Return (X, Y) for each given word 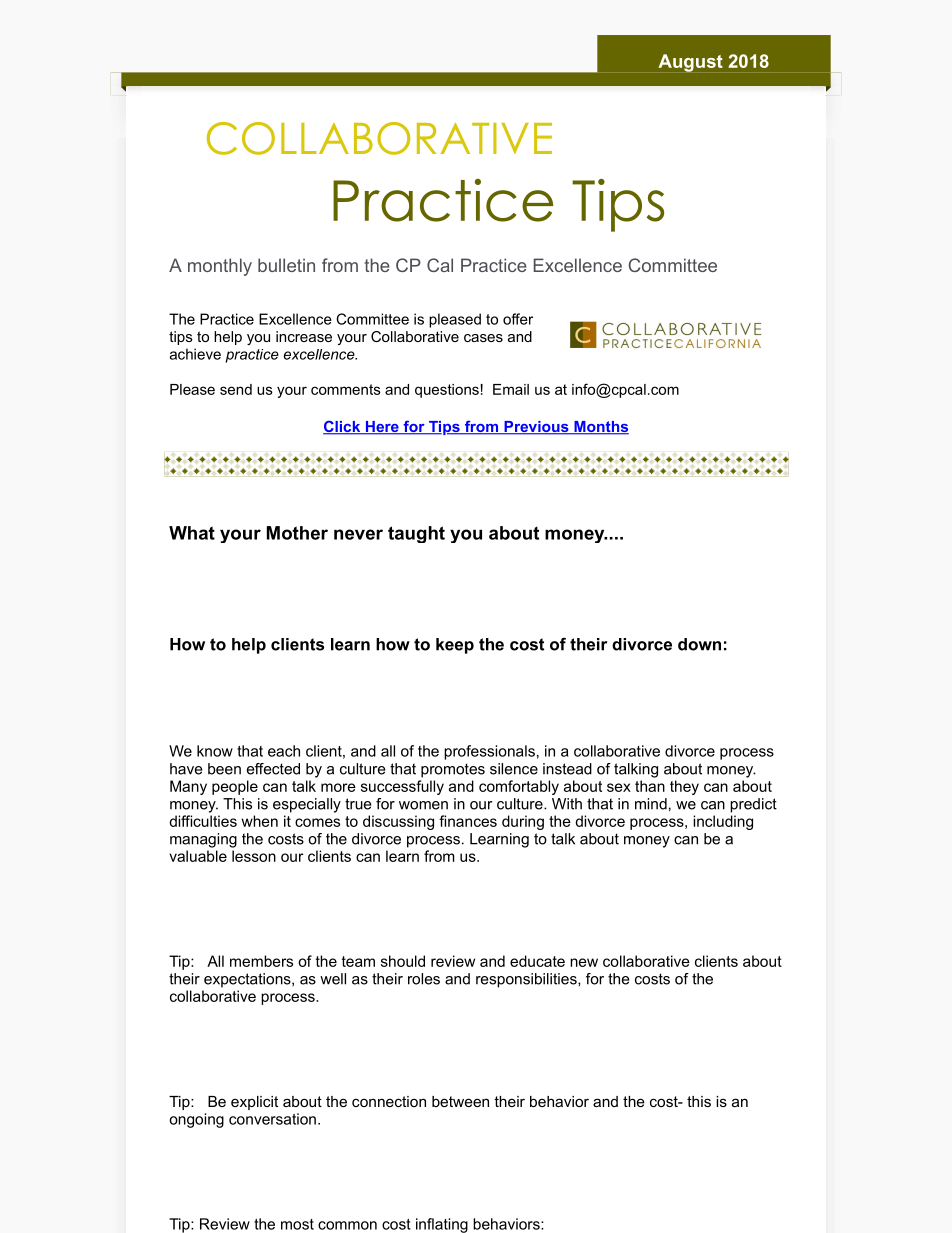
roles (424, 979)
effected (273, 769)
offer (518, 319)
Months (600, 428)
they (684, 787)
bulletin (286, 265)
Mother (297, 533)
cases (483, 338)
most (297, 1224)
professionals (489, 752)
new (584, 962)
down (699, 644)
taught (416, 534)
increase (304, 336)
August (690, 63)
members (261, 961)
